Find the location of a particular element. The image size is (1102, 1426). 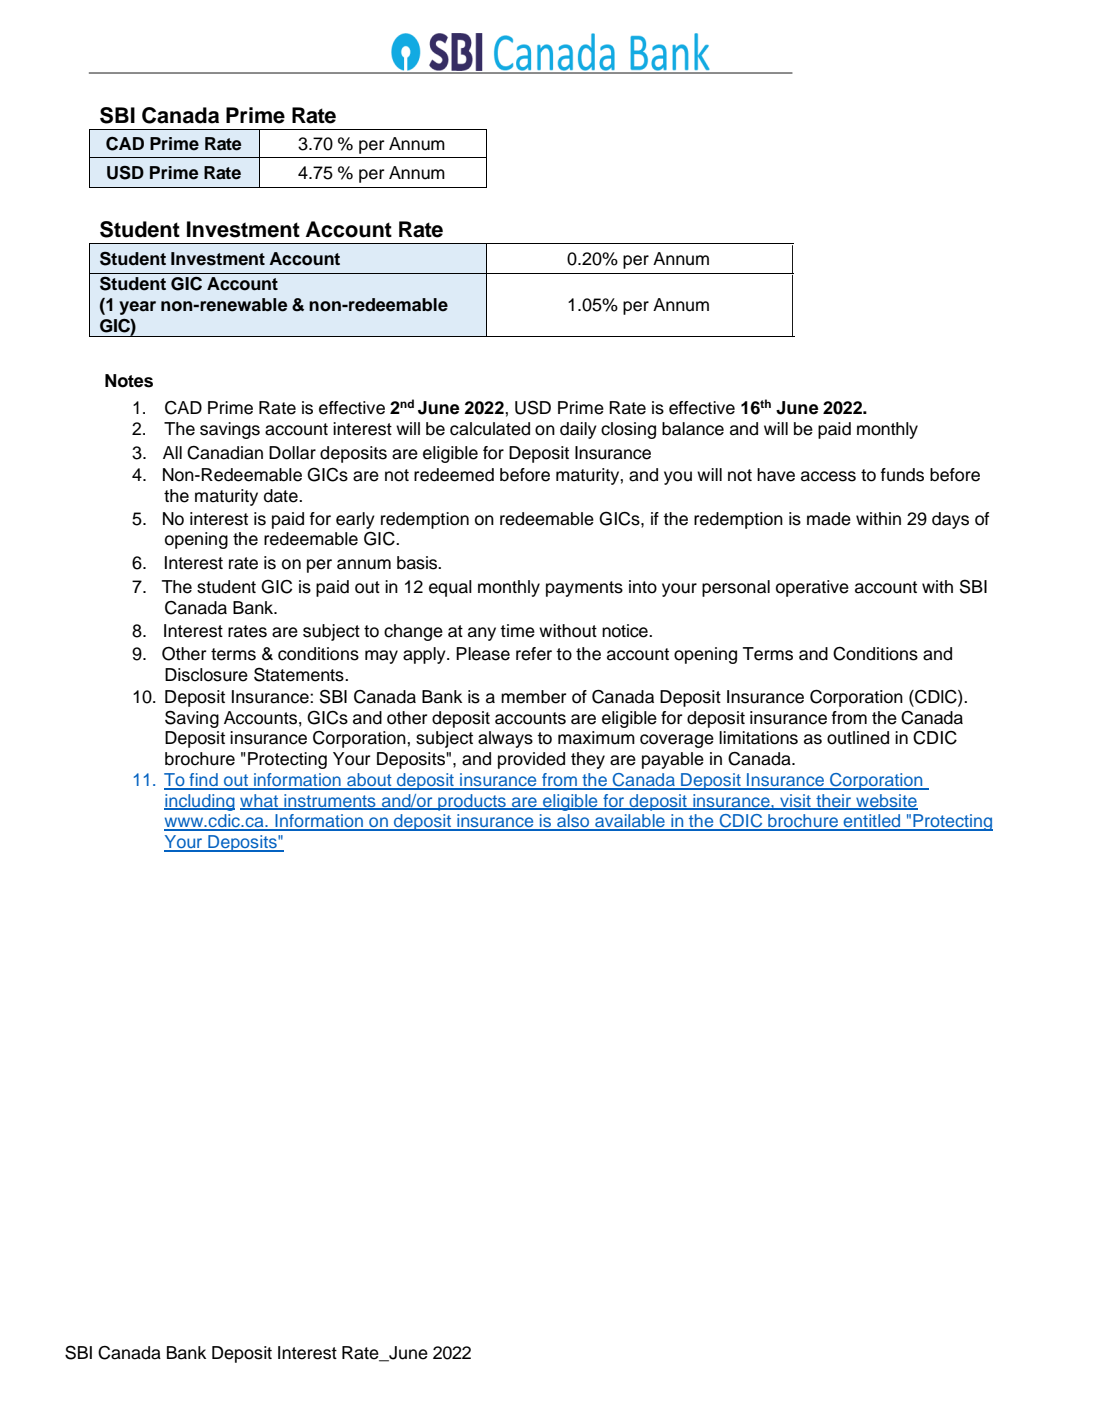

balance is located at coordinates (693, 429).
